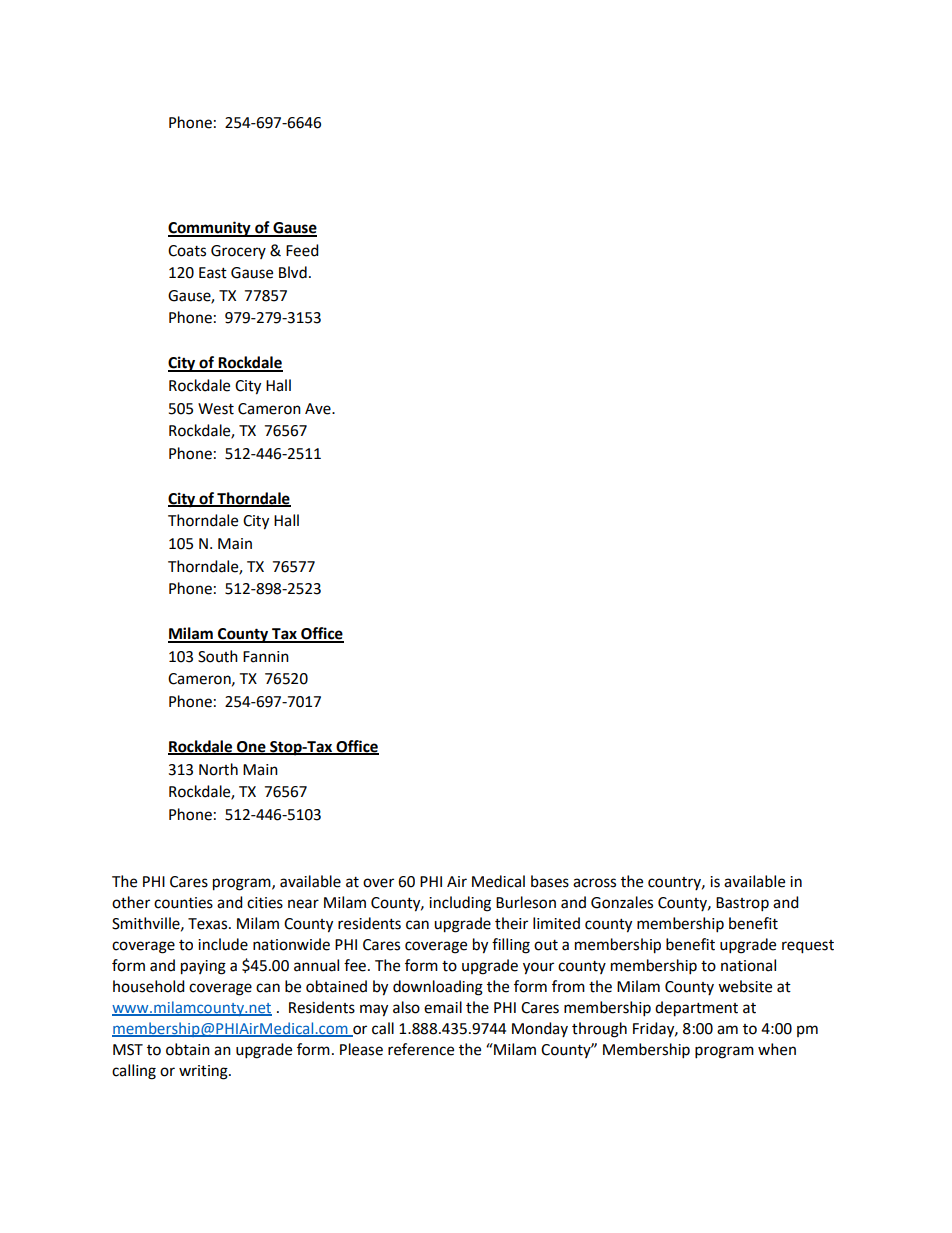 The width and height of the page is (952, 1233). What do you see at coordinates (204, 1072) in the page?
I see `writing` at bounding box center [204, 1072].
